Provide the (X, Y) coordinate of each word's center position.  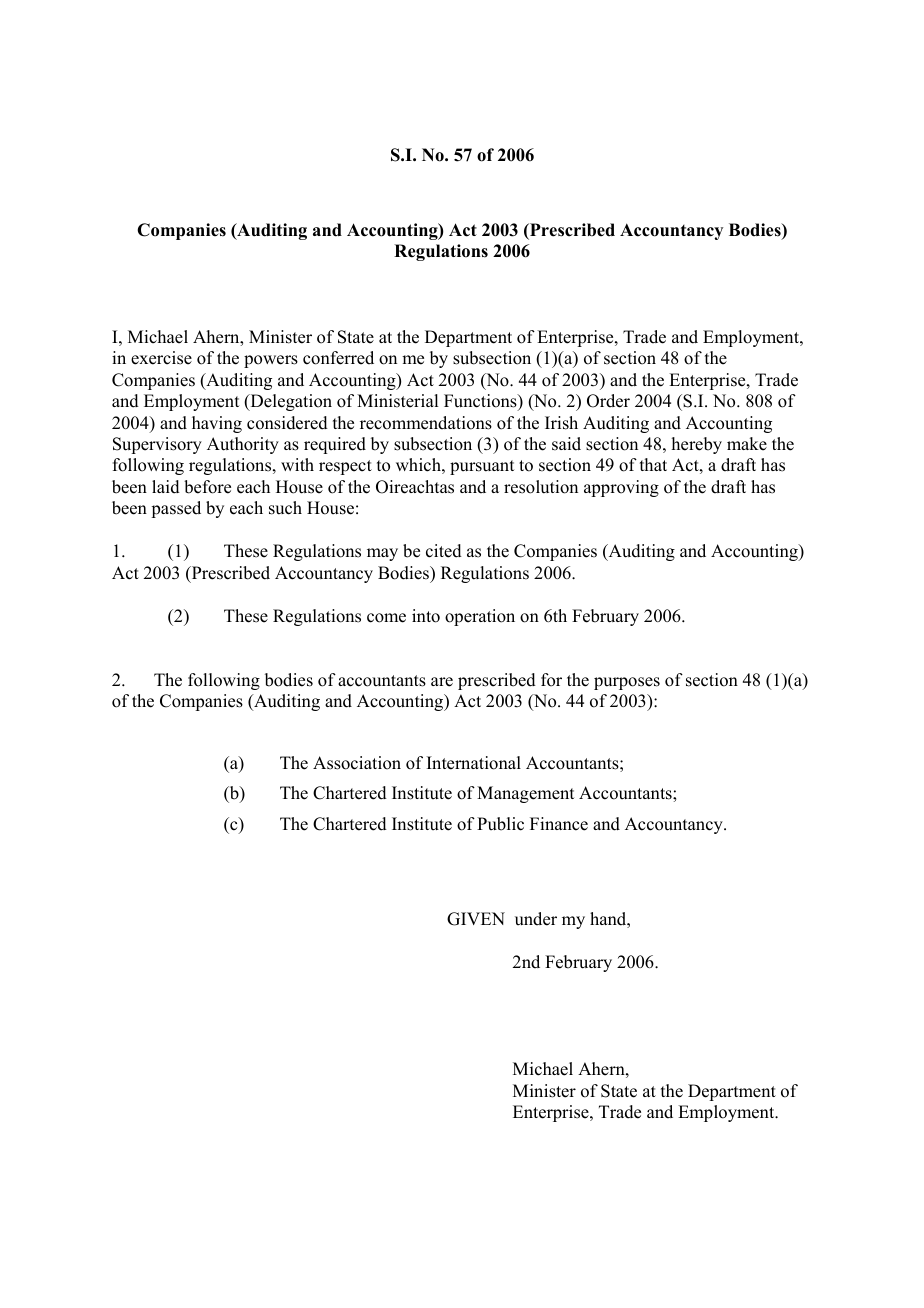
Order (608, 401)
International (474, 763)
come (386, 618)
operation (480, 617)
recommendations (426, 423)
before (207, 487)
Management (525, 794)
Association (357, 763)
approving (621, 488)
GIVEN (476, 919)
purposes (627, 683)
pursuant (482, 467)
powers (271, 361)
